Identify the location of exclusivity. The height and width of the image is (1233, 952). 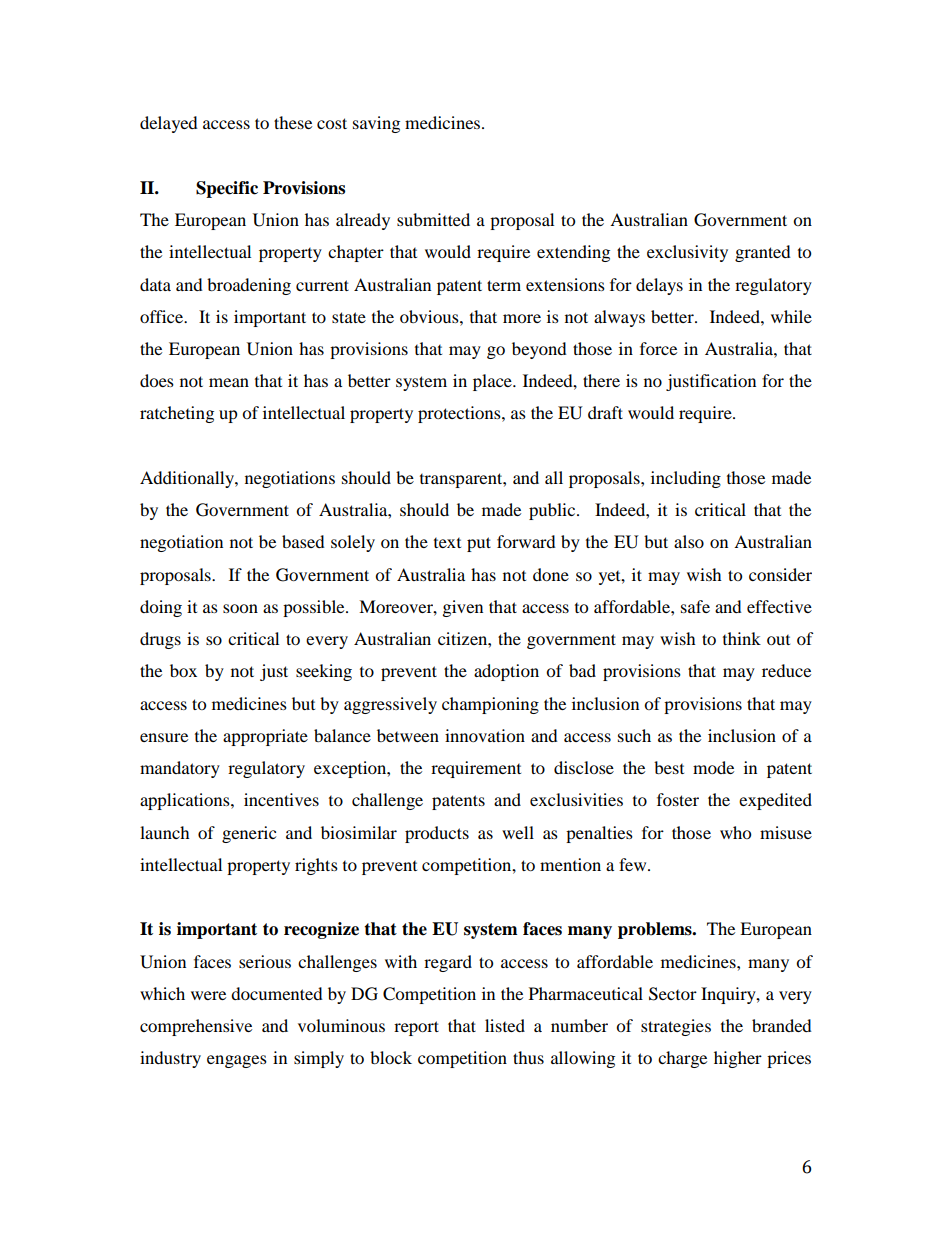
(687, 253).
